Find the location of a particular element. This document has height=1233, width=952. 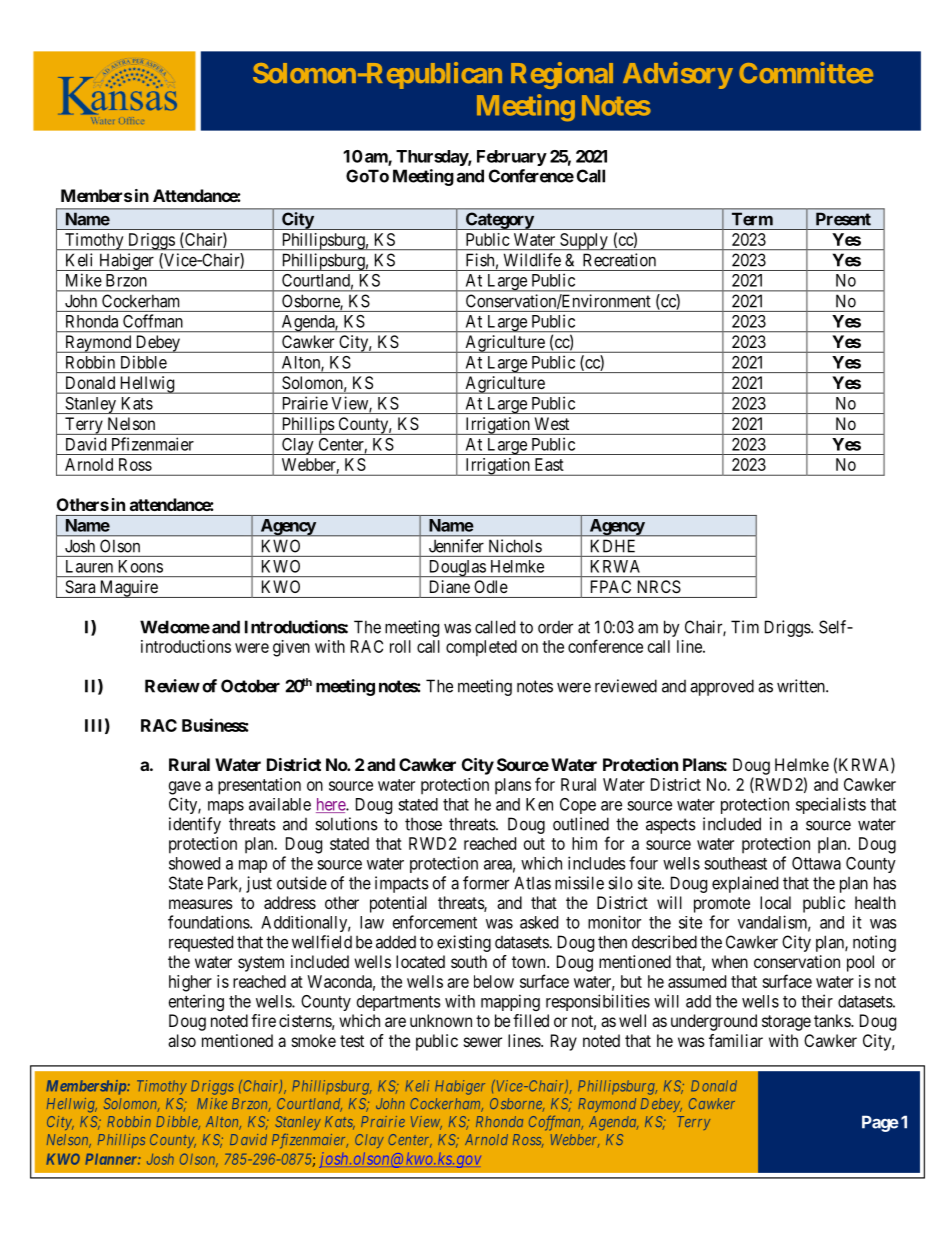

entering is located at coordinates (196, 1002).
